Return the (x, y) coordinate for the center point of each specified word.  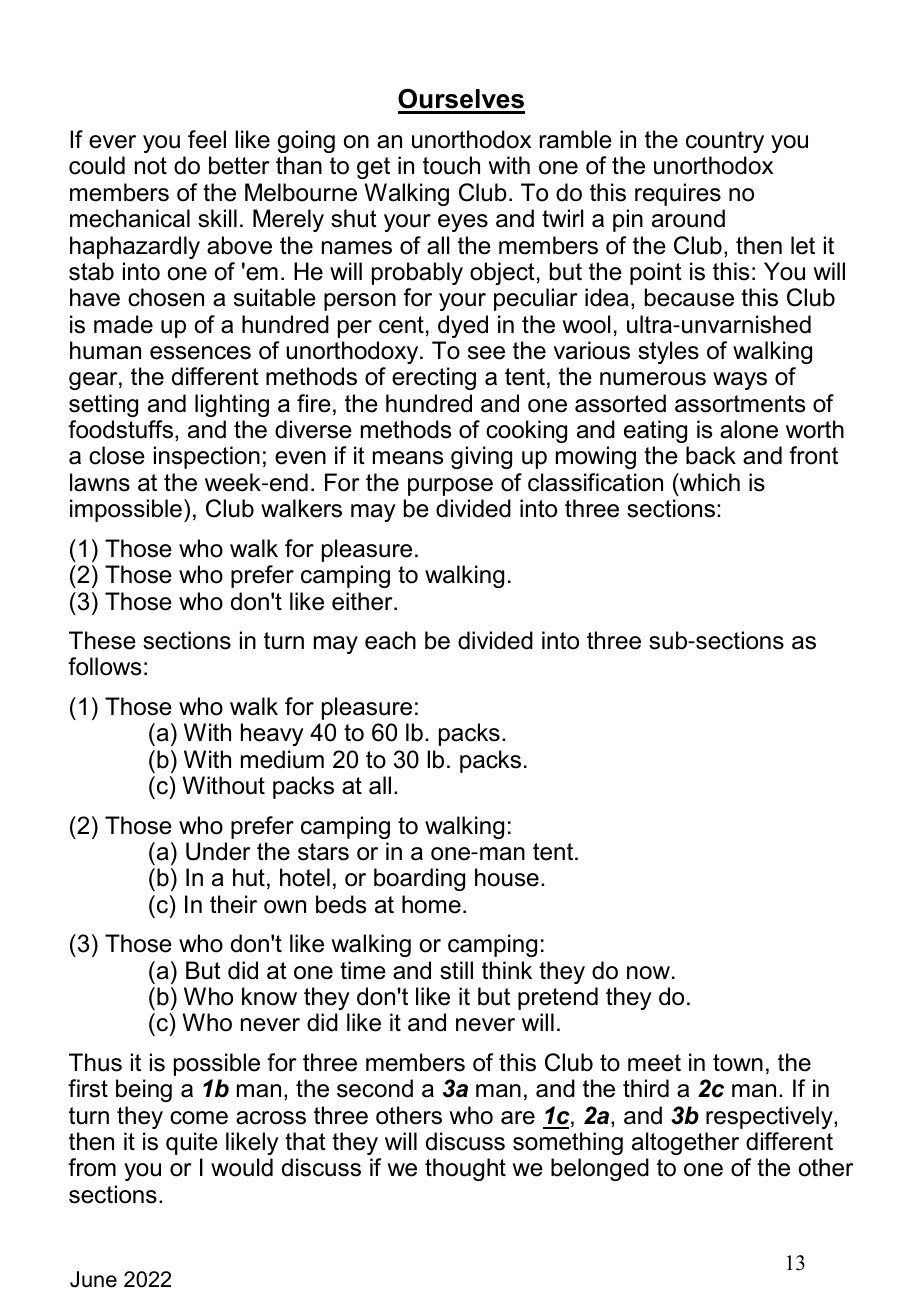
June (93, 1279)
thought (465, 1169)
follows (104, 666)
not (151, 166)
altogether (685, 1143)
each (390, 640)
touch (451, 165)
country (725, 142)
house (507, 877)
